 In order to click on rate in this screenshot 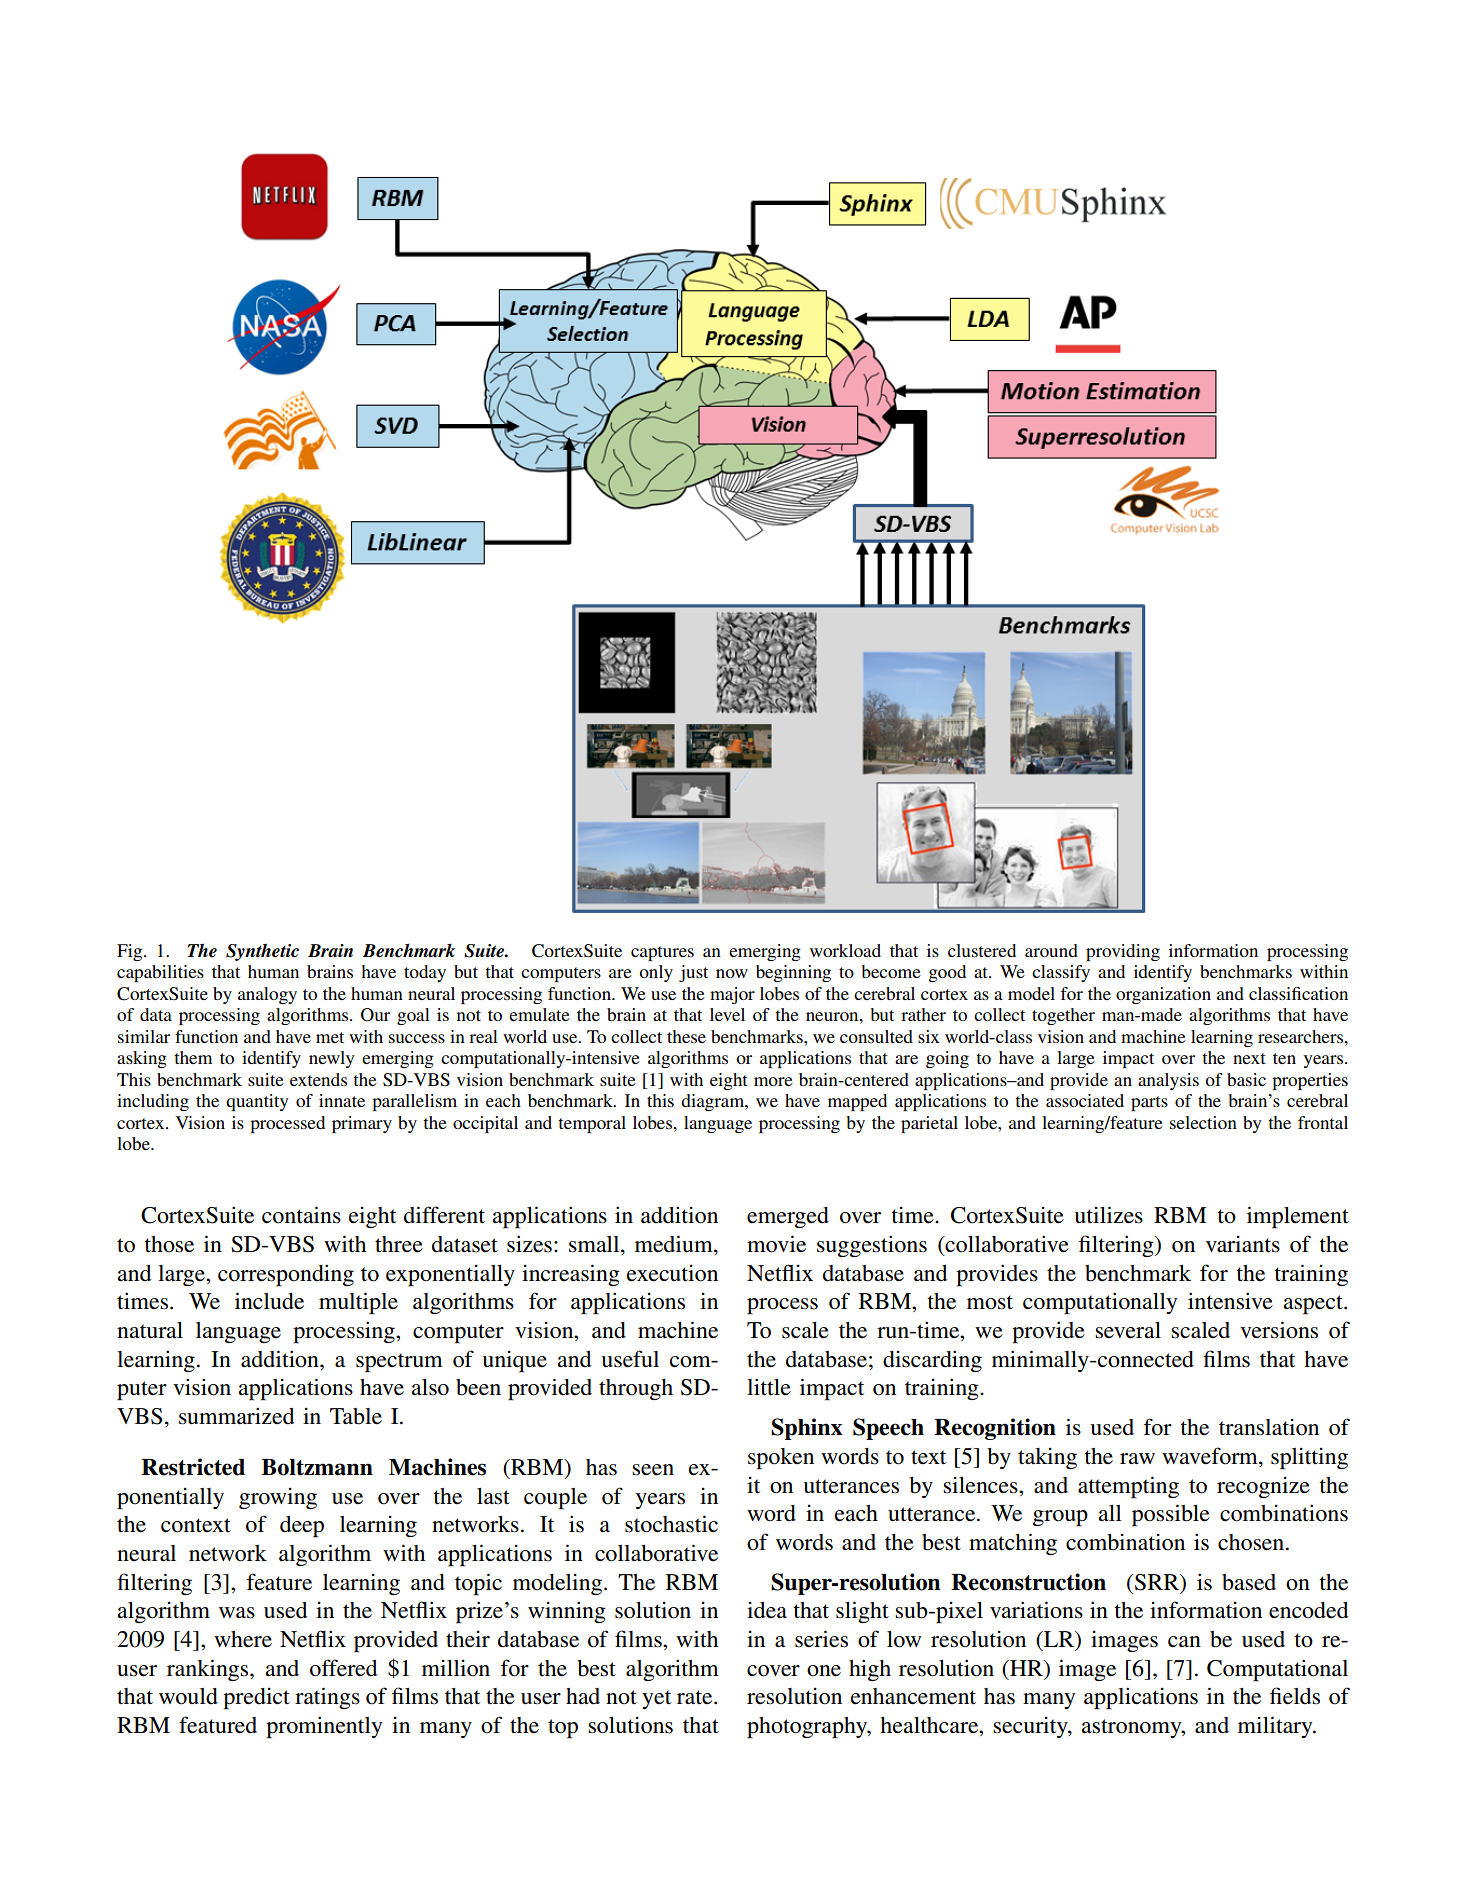, I will do `click(696, 1697)`.
